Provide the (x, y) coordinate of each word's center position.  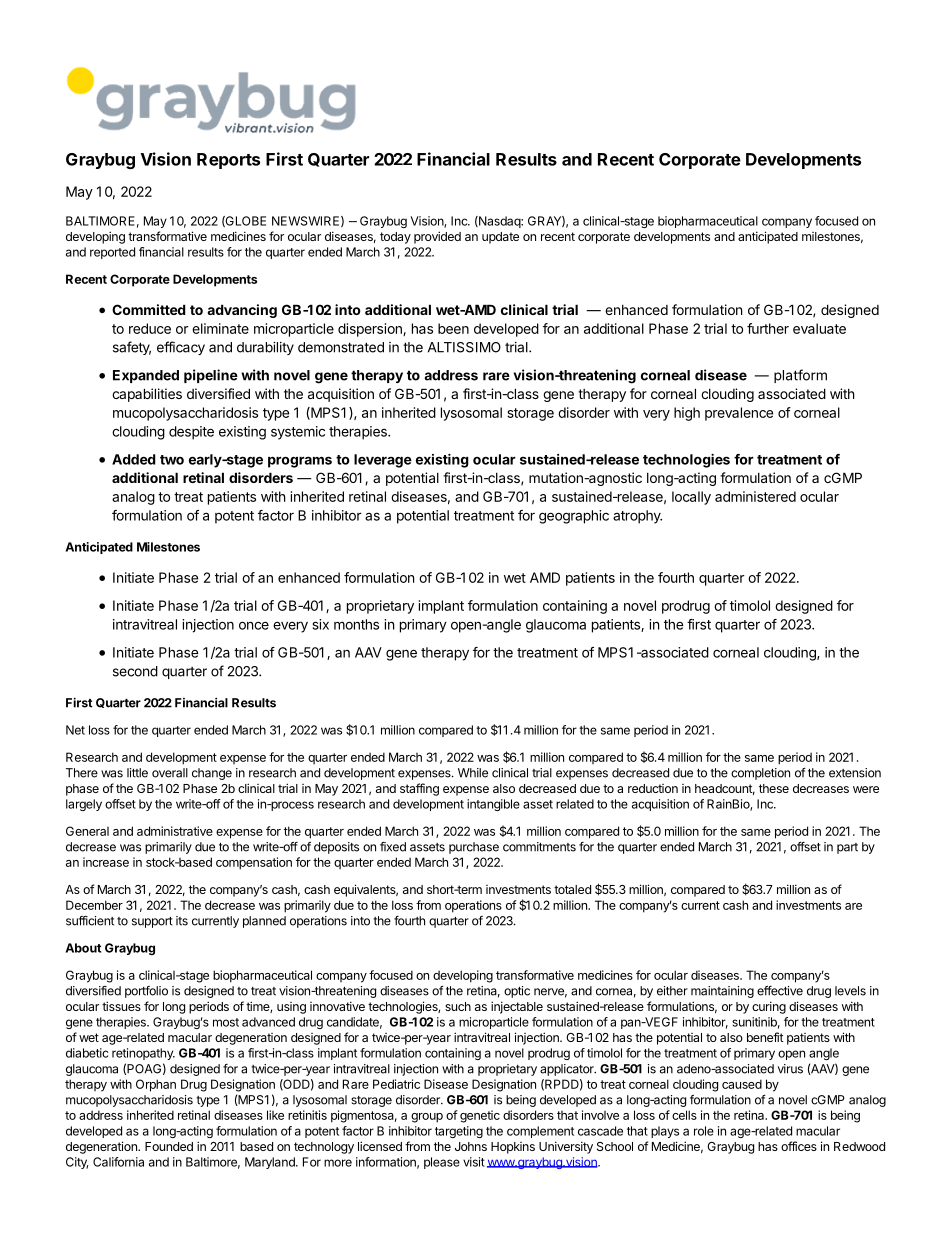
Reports (228, 161)
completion (760, 774)
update (500, 238)
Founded (169, 1146)
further (768, 328)
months (356, 624)
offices (799, 1146)
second (135, 671)
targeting (459, 1132)
